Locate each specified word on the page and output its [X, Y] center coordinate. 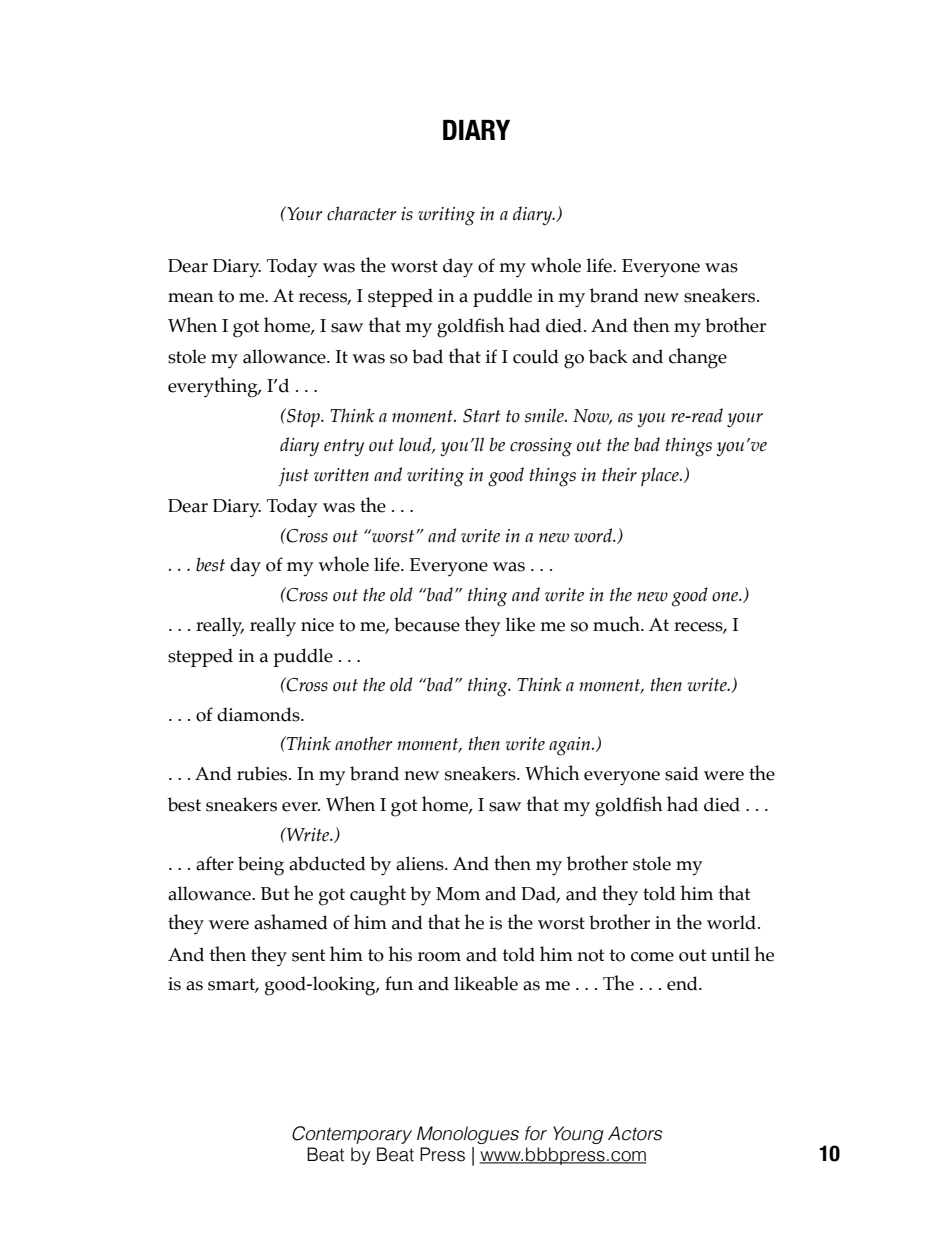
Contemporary [352, 1135]
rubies [263, 773]
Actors [635, 1133]
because [427, 624]
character [361, 213]
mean [191, 298]
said [682, 773]
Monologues [468, 1135]
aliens [421, 863]
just [293, 477]
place [661, 476]
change [698, 358]
